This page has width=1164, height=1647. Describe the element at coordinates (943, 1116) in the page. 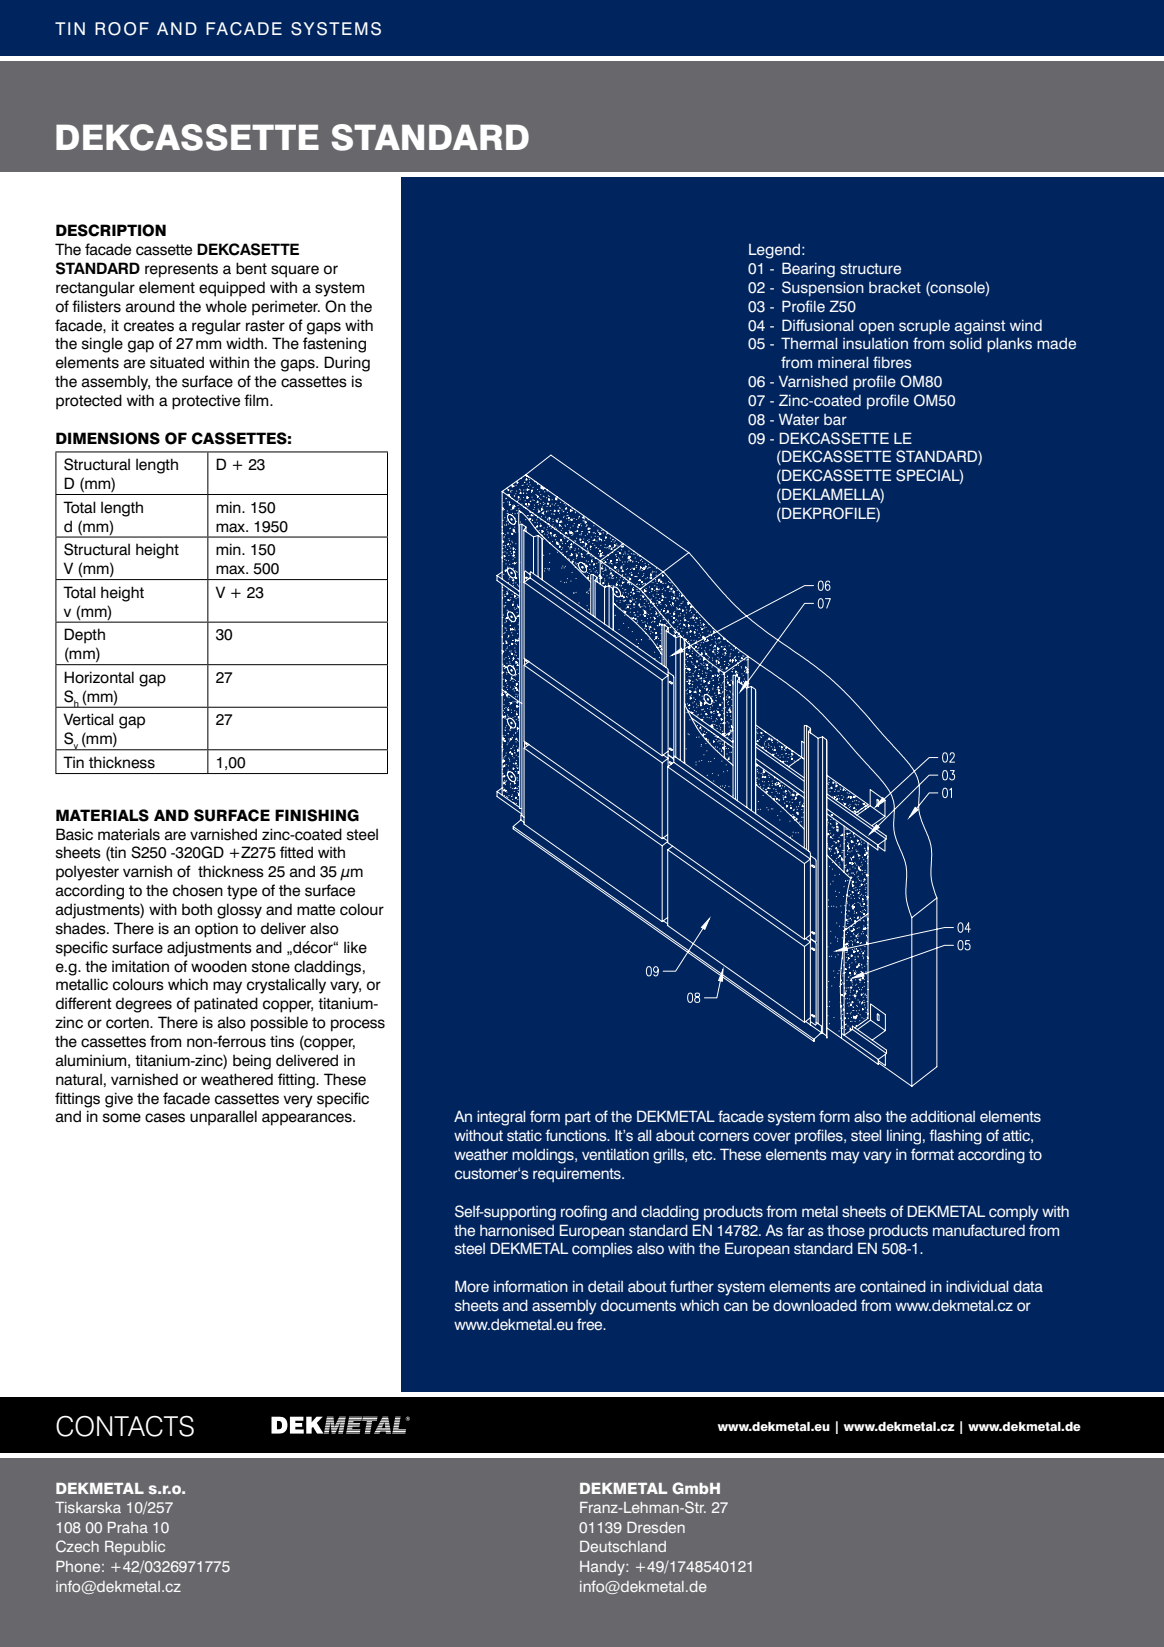

I see `additional` at that location.
